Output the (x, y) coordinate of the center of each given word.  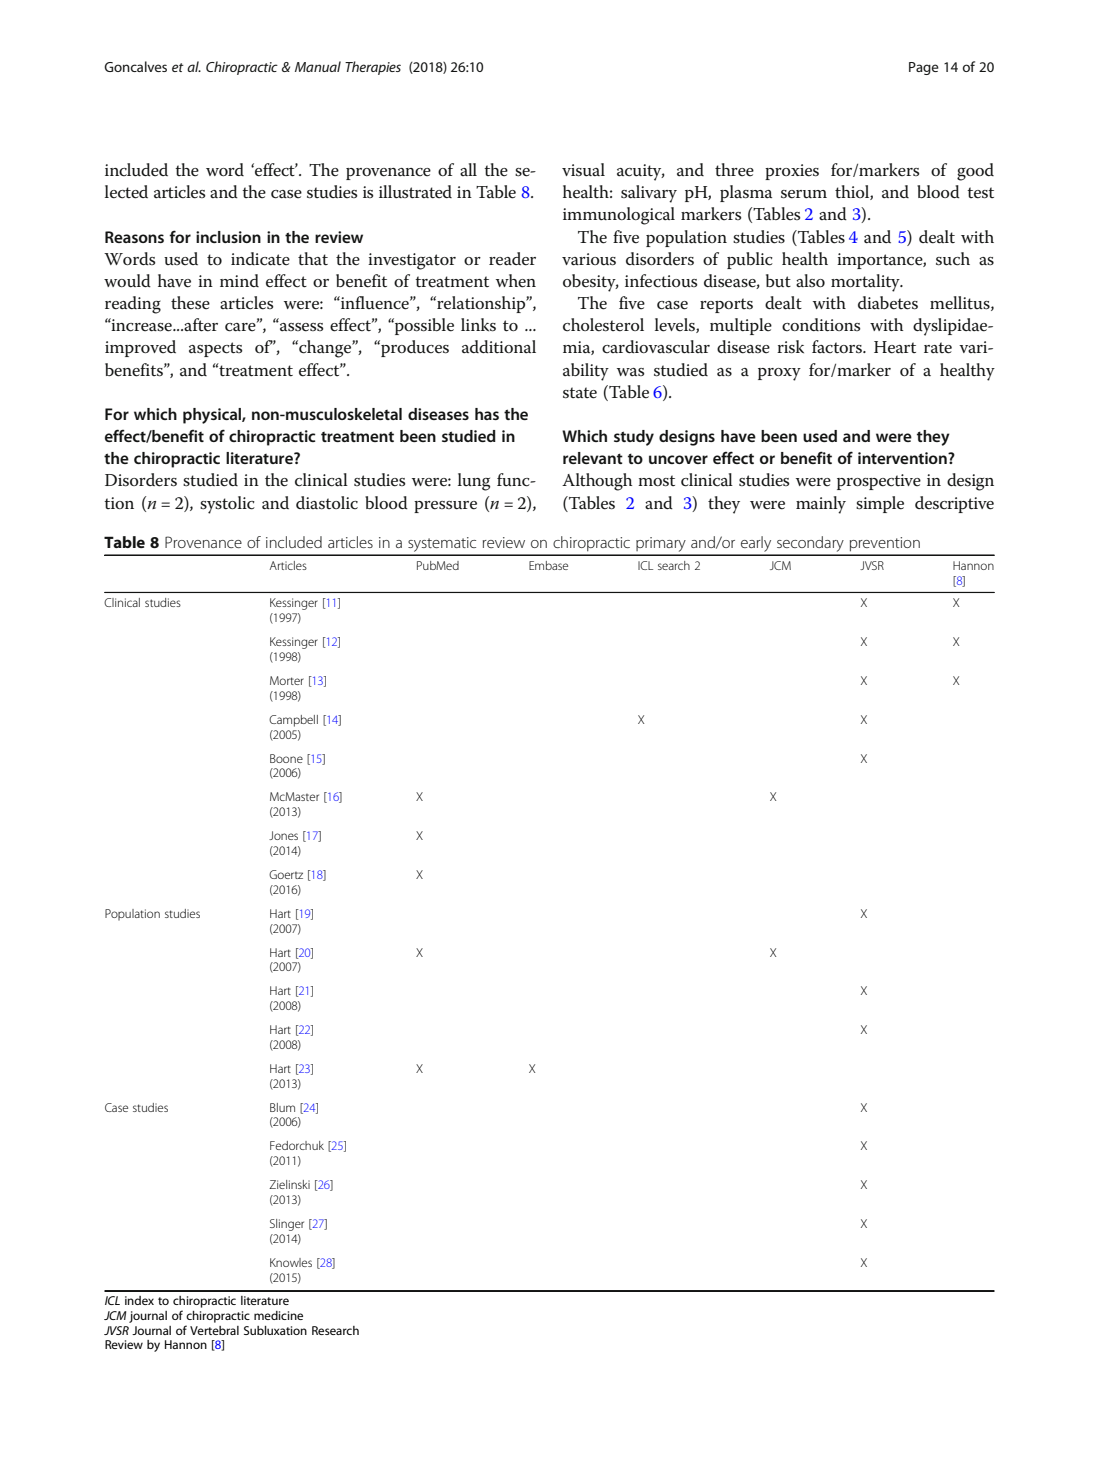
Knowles (291, 1262)
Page (924, 68)
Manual (318, 66)
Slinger (287, 1225)
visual (583, 170)
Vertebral (214, 1330)
